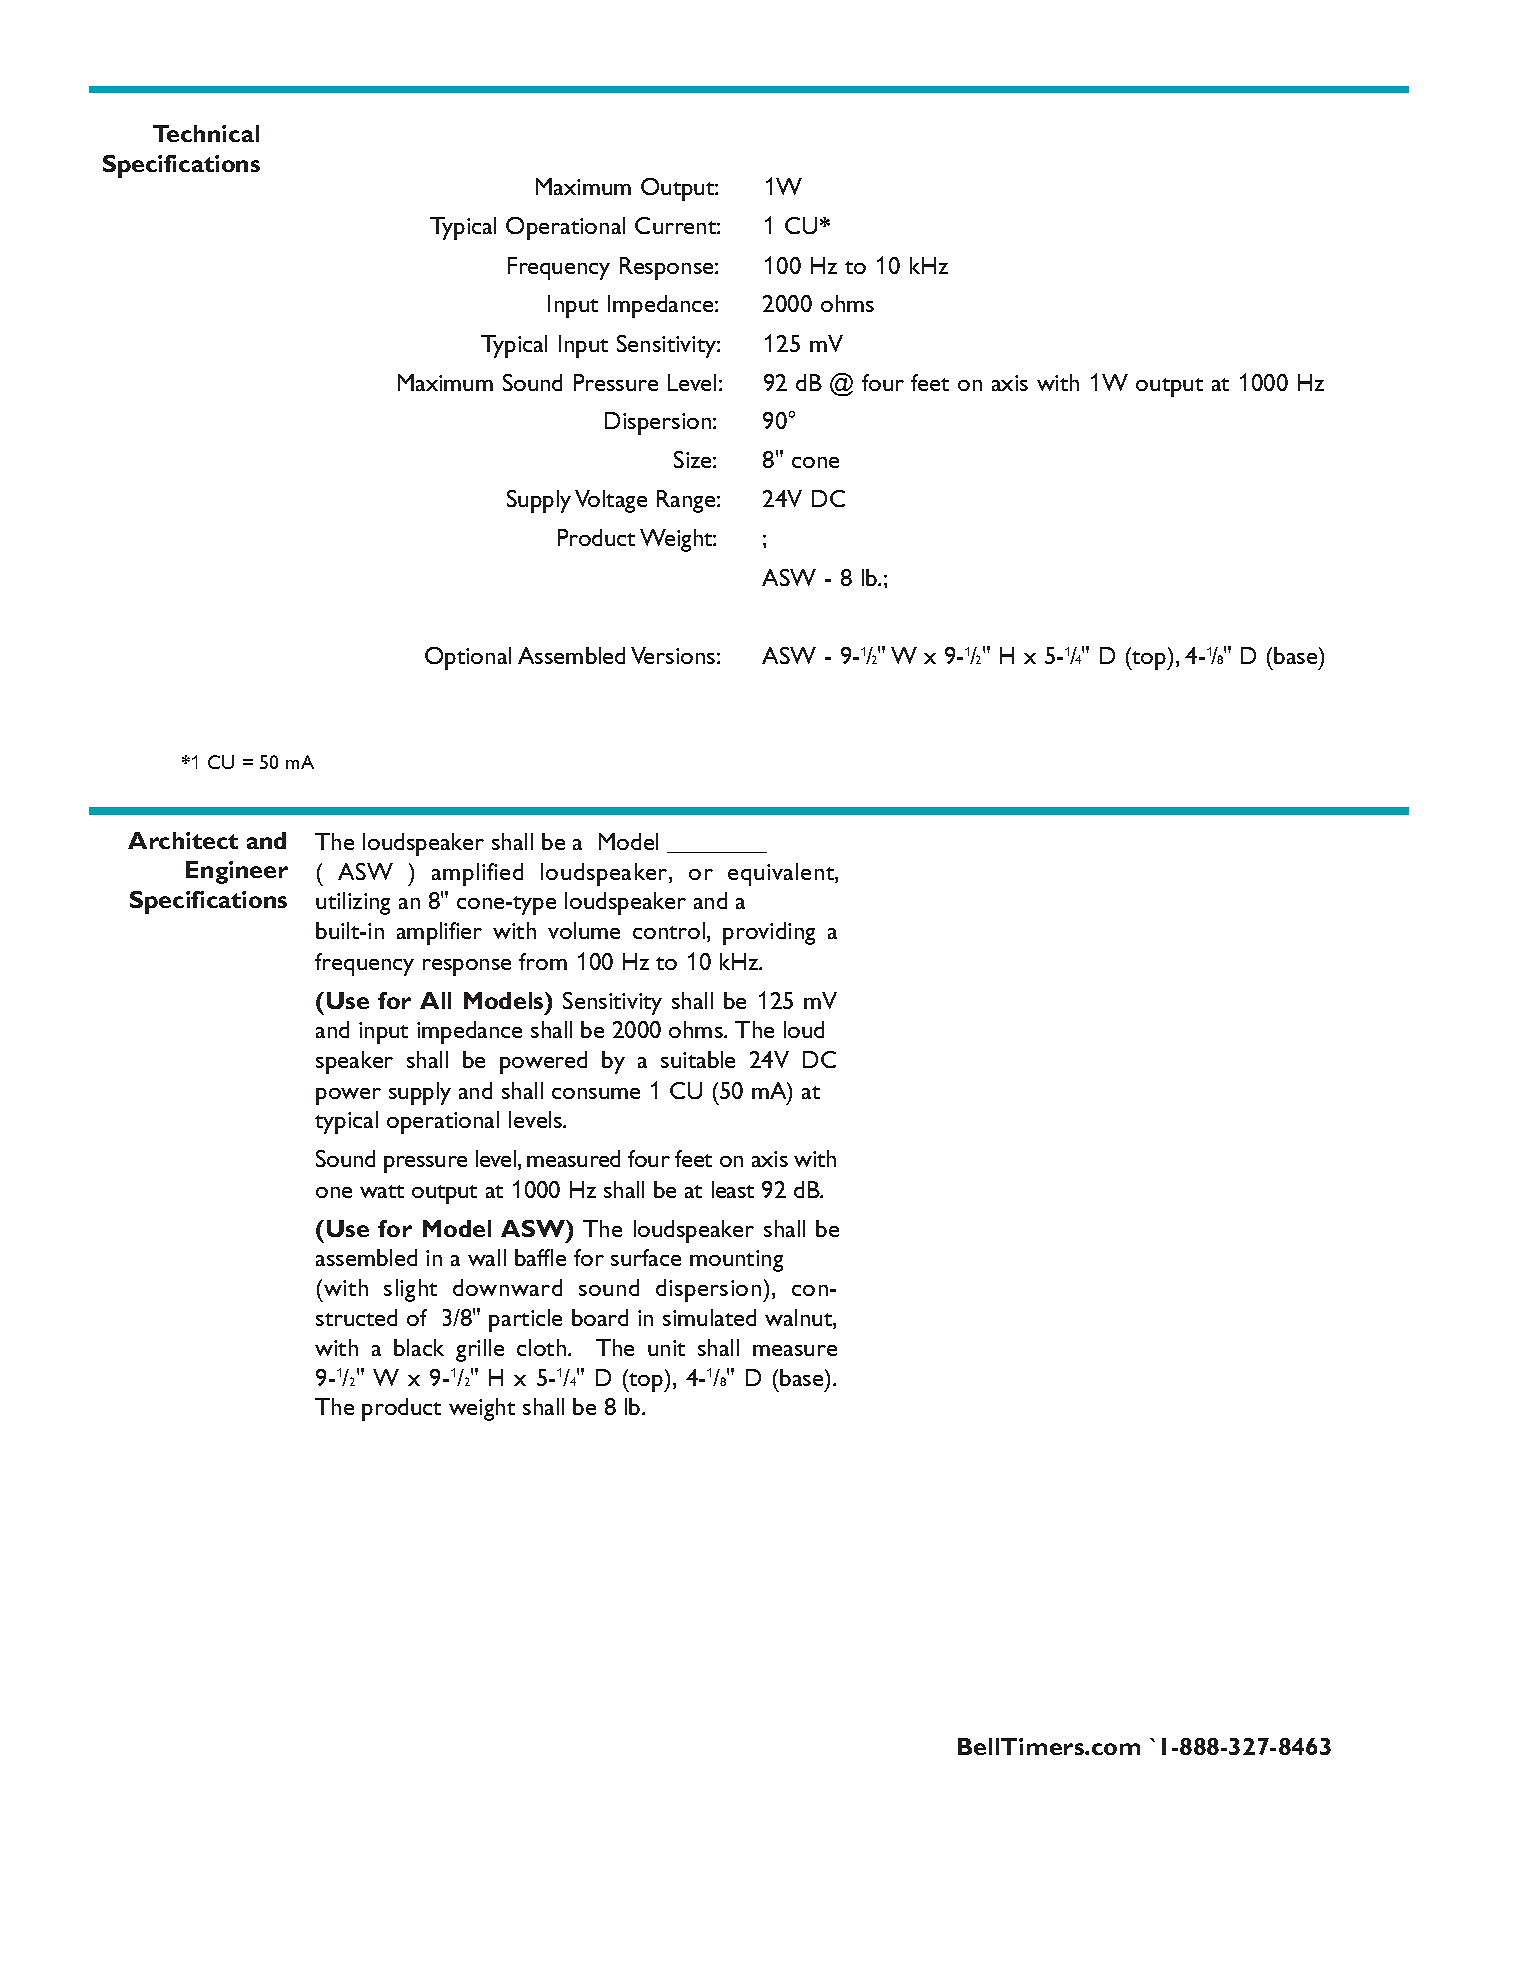  I want to click on from, so click(543, 961).
